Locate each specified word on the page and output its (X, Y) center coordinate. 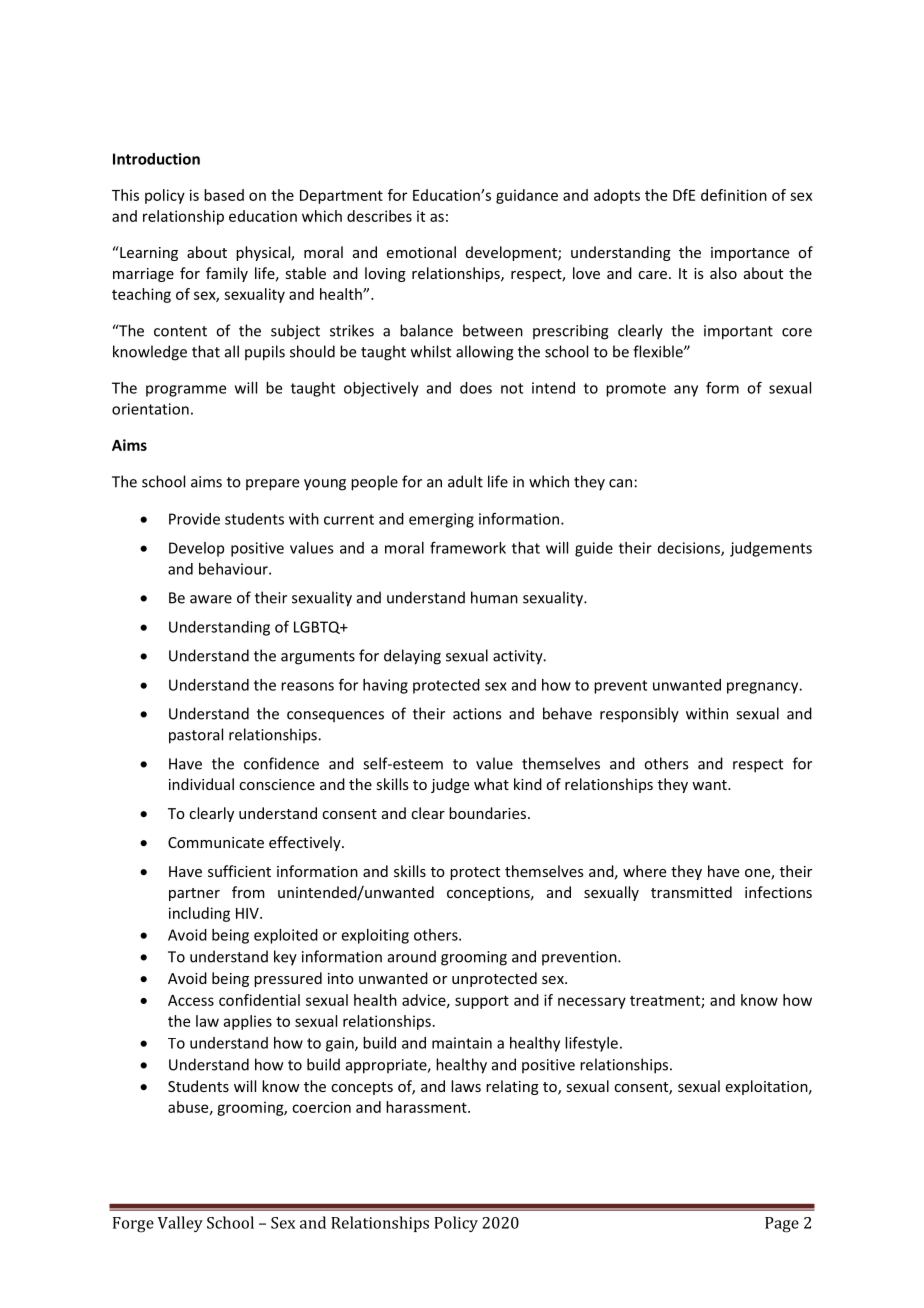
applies (248, 1022)
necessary (592, 1003)
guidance (527, 196)
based (224, 195)
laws (466, 1086)
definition (734, 195)
